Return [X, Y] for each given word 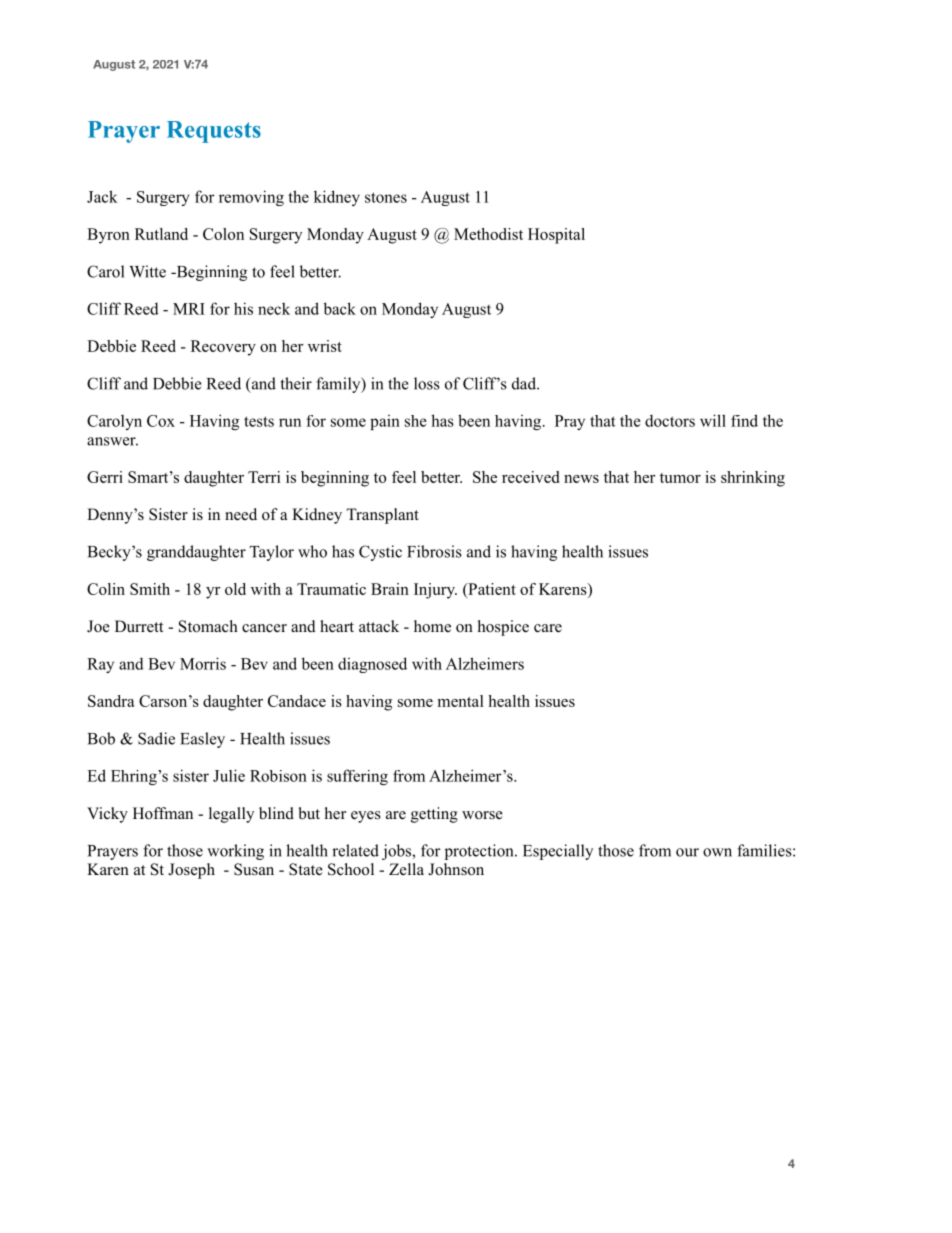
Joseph [191, 871]
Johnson [456, 869]
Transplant [382, 516]
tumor [680, 478]
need [241, 514]
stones [386, 197]
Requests [214, 132]
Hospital [556, 236]
